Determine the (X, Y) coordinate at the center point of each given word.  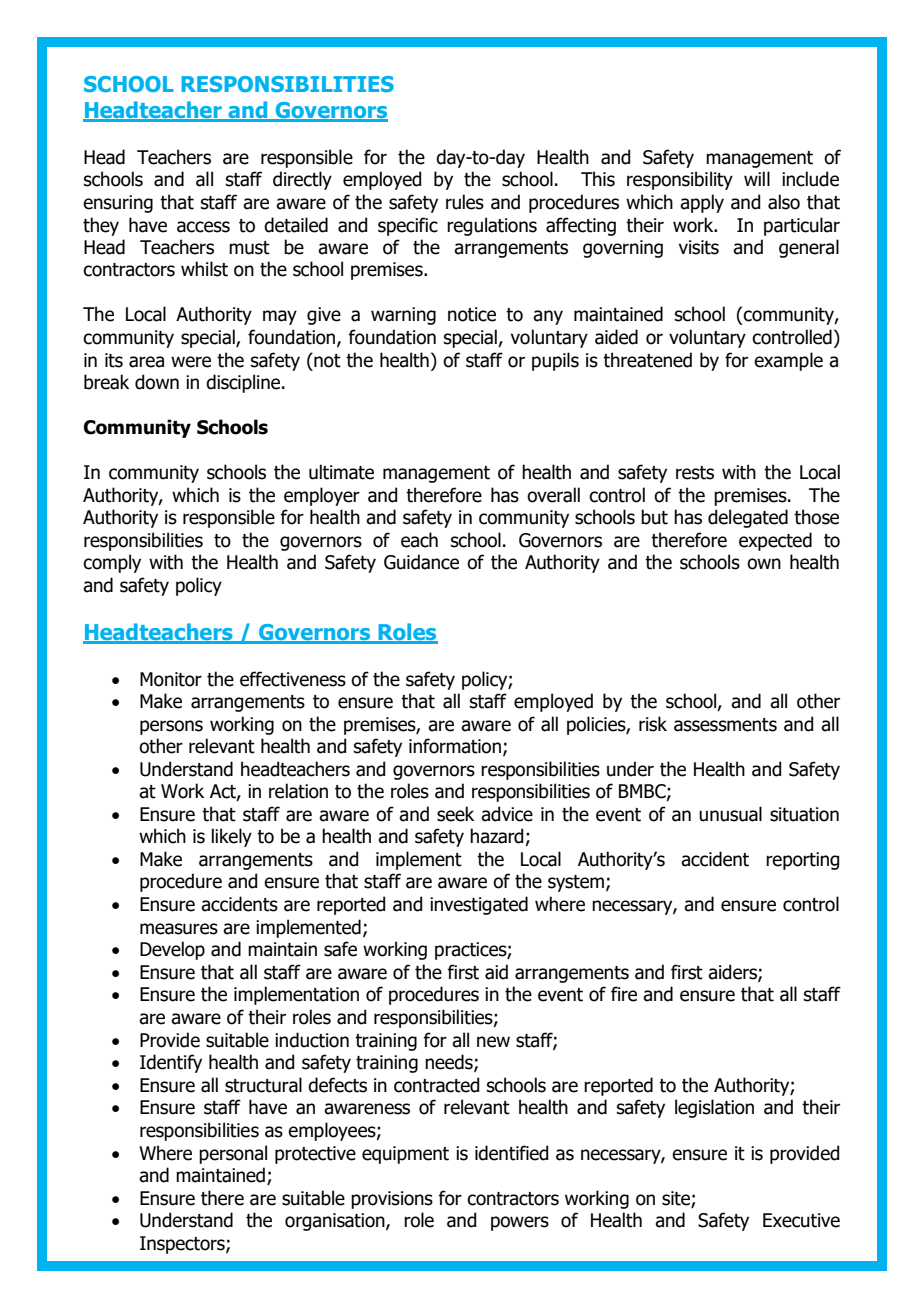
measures (179, 929)
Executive (801, 1220)
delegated (748, 518)
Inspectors (183, 1245)
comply (112, 563)
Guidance (421, 562)
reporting (802, 861)
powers (520, 1223)
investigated (479, 905)
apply (702, 203)
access (203, 227)
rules (465, 202)
